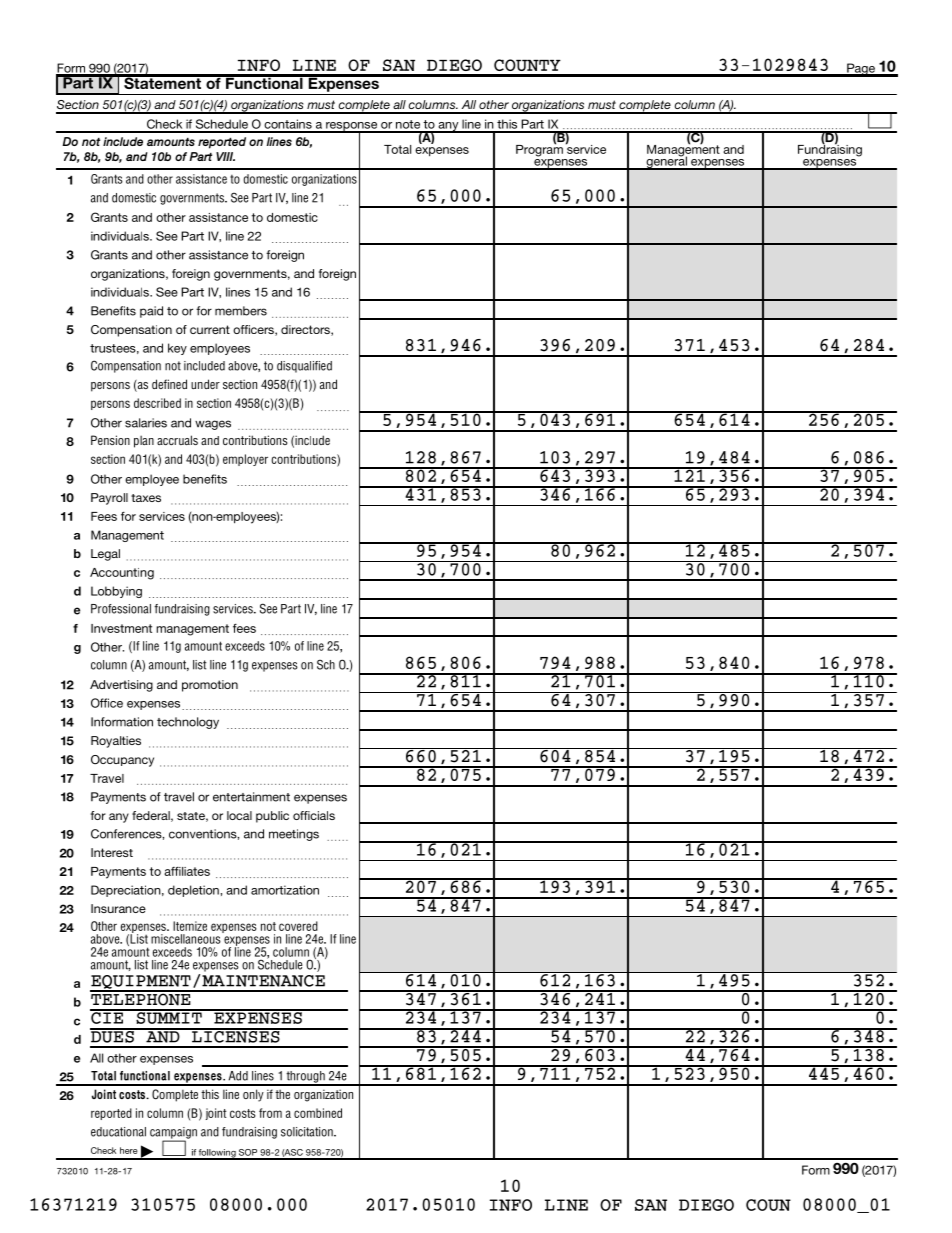  What do you see at coordinates (666, 162) in the image?
I see `general` at bounding box center [666, 162].
